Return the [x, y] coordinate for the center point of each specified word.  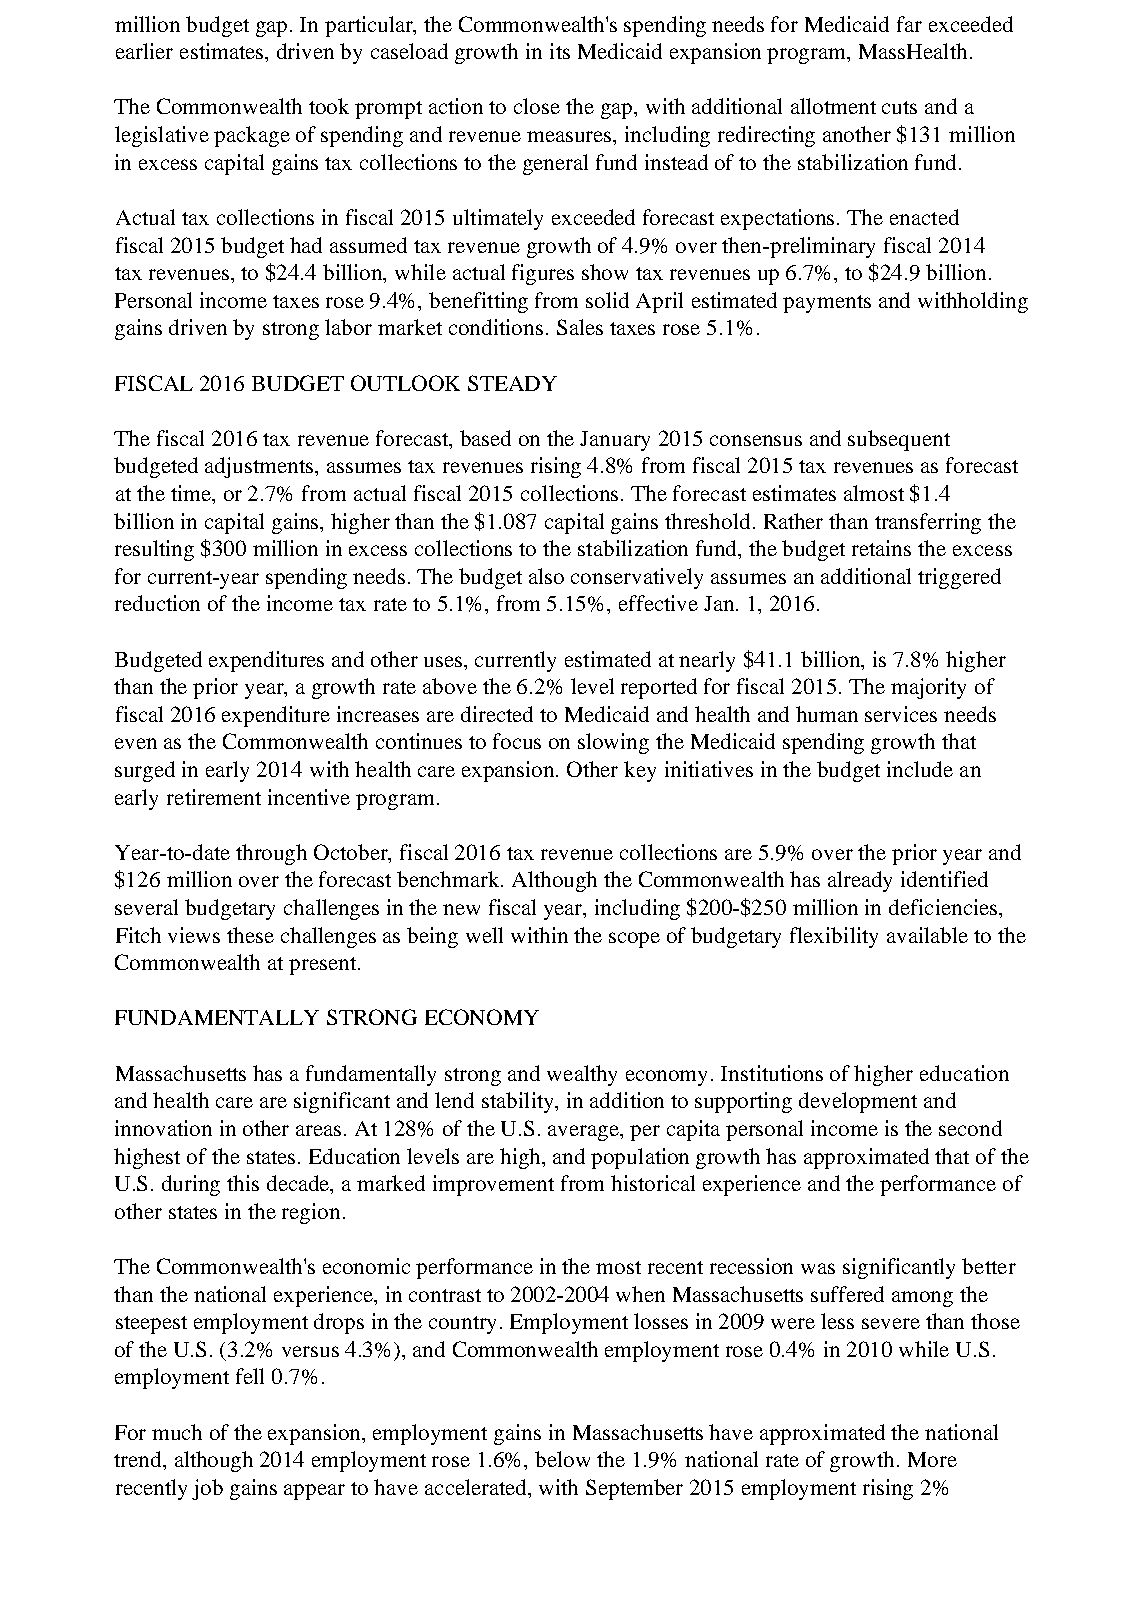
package [252, 136]
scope [634, 940]
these [250, 935]
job [207, 1489]
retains [881, 548]
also [546, 576]
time [192, 494]
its [560, 51]
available [927, 935]
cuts [899, 107]
